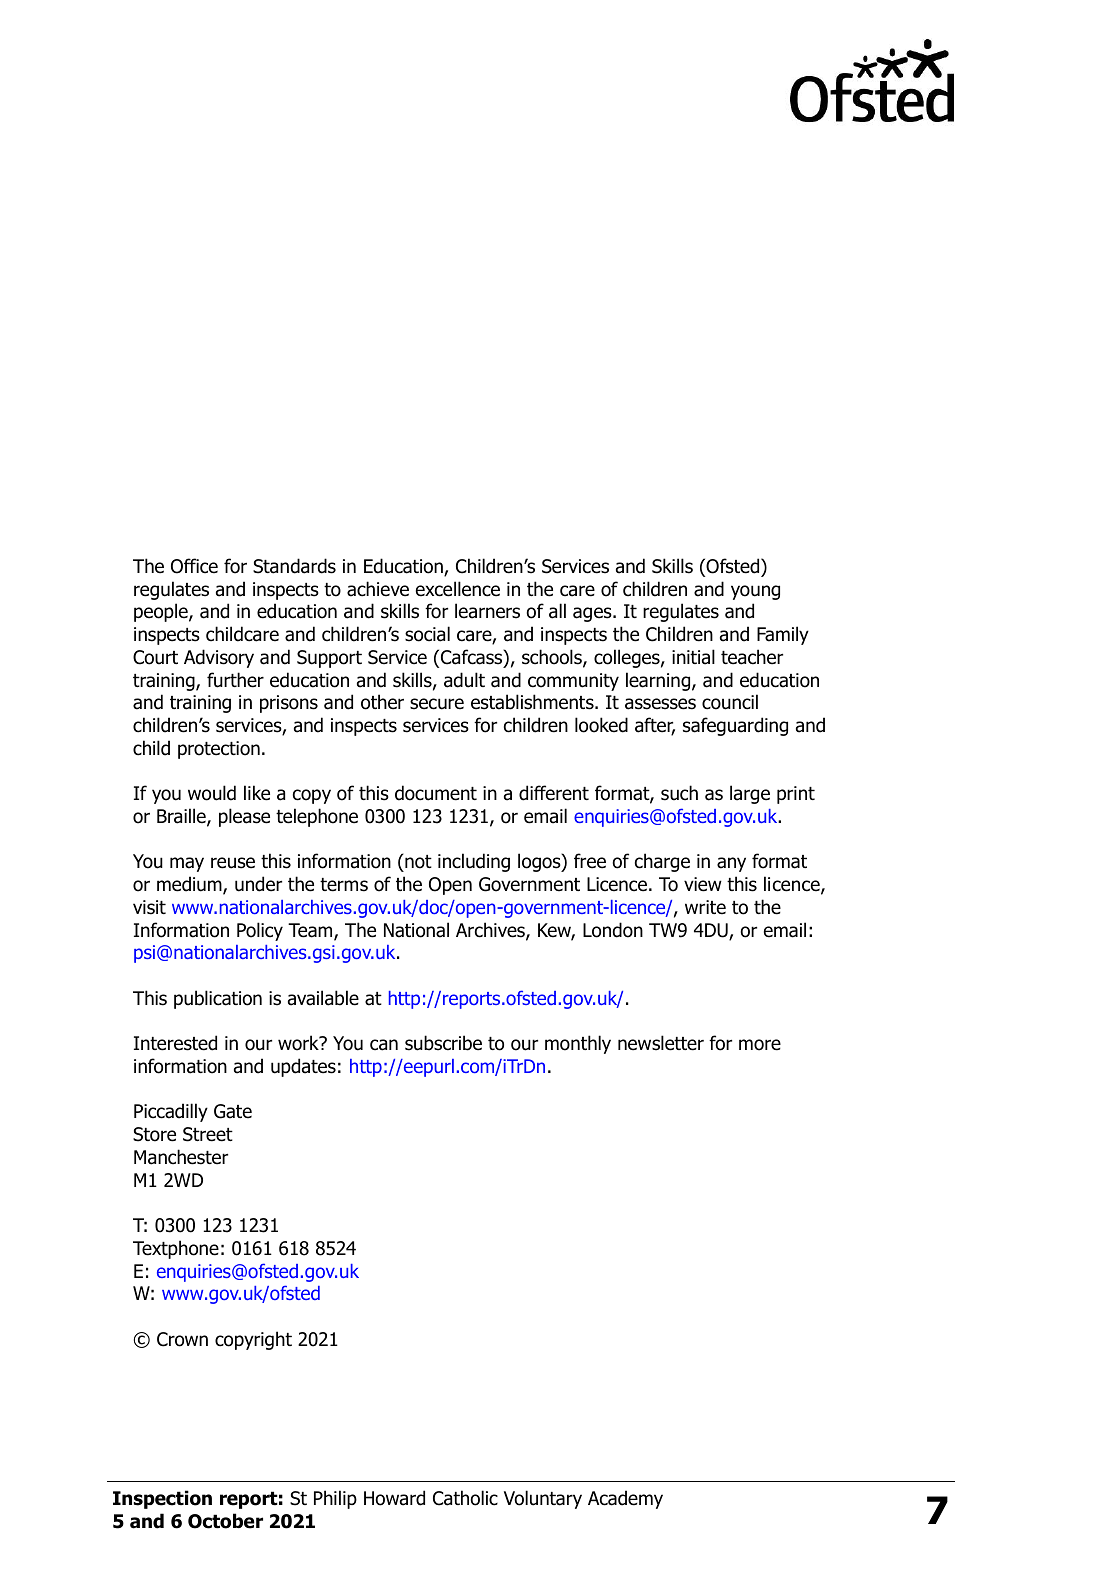 The width and height of the page is (1115, 1580). I want to click on excellence, so click(458, 589).
